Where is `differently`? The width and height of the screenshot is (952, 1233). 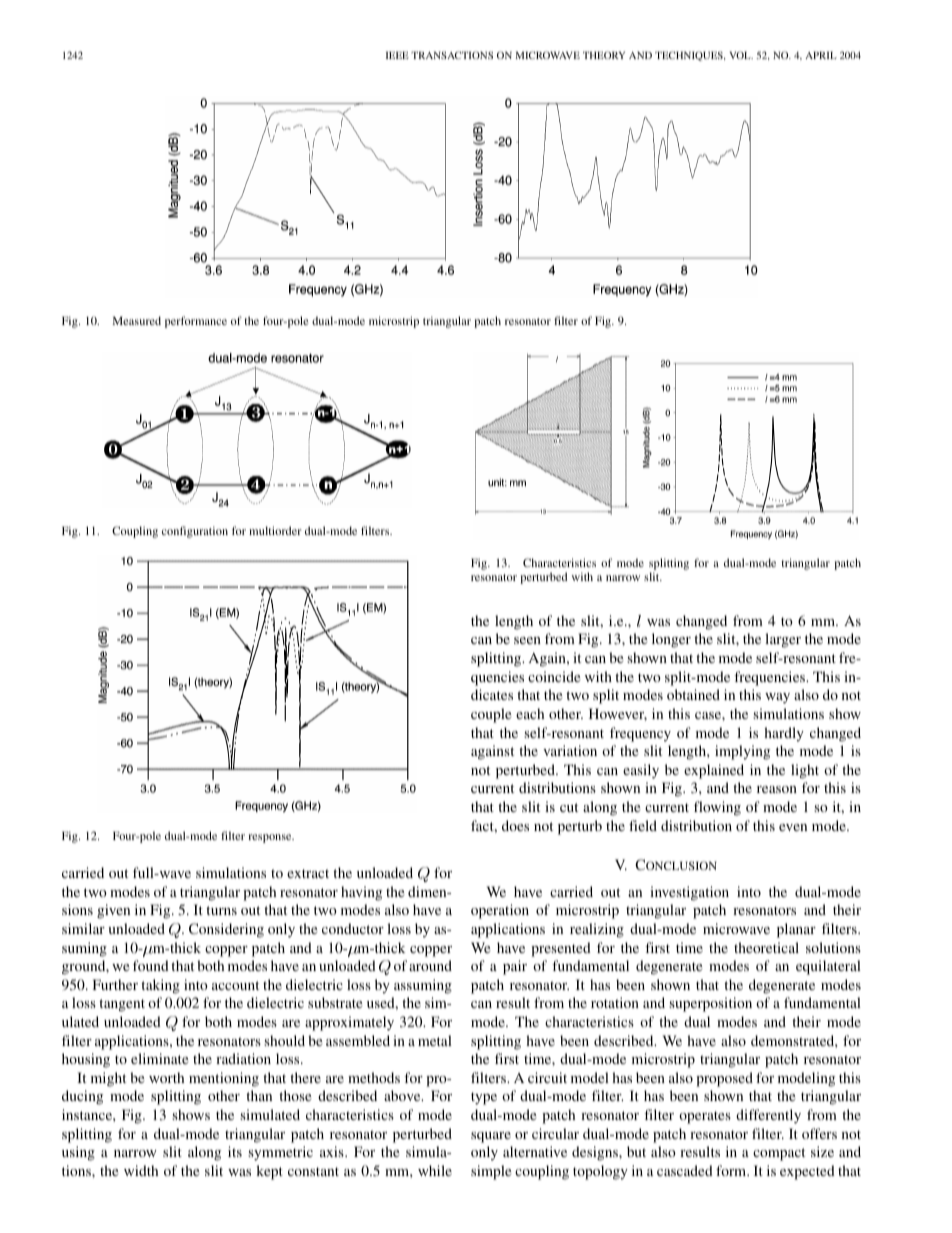
differently is located at coordinates (768, 1116).
